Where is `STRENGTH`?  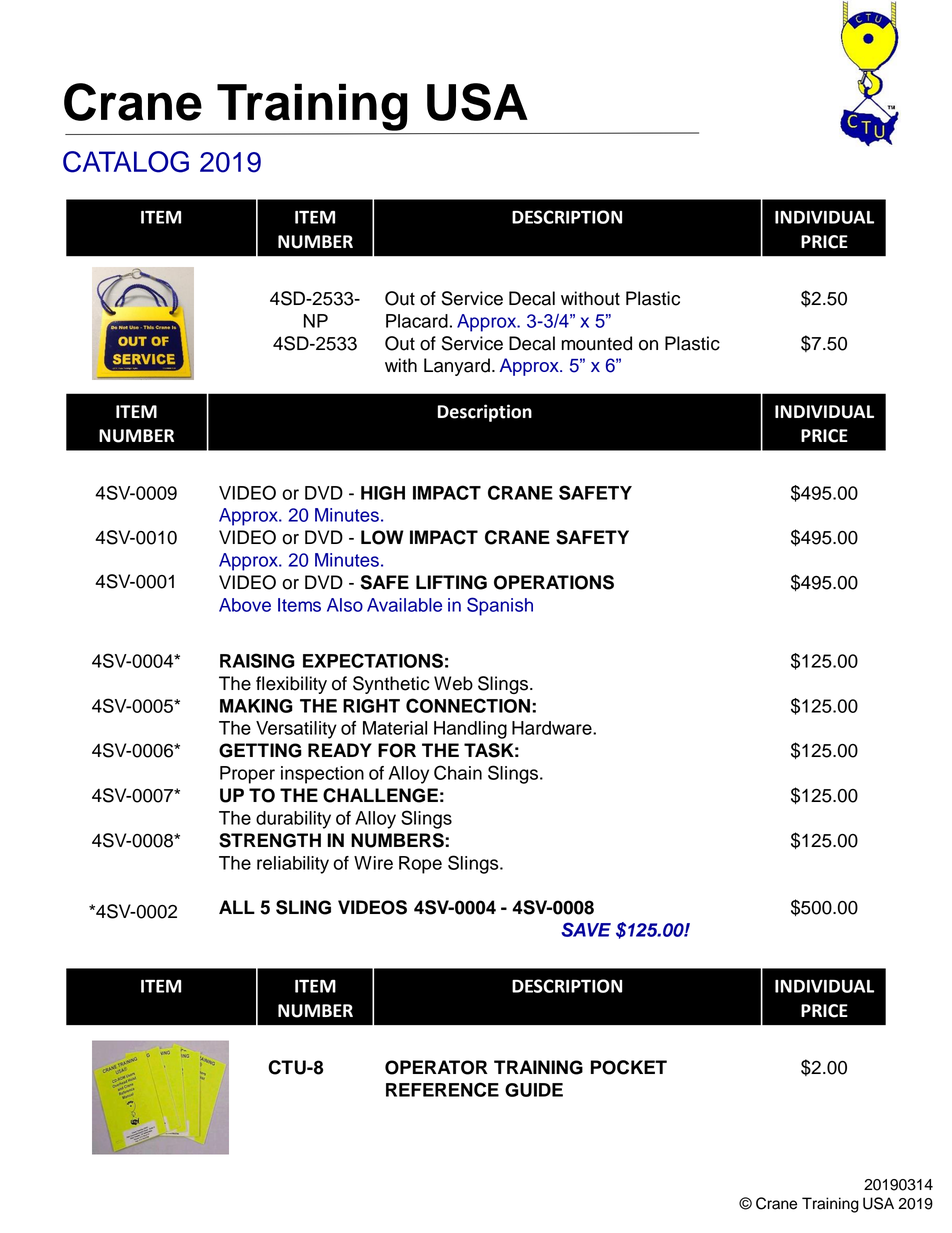
STRENGTH is located at coordinates (270, 840).
